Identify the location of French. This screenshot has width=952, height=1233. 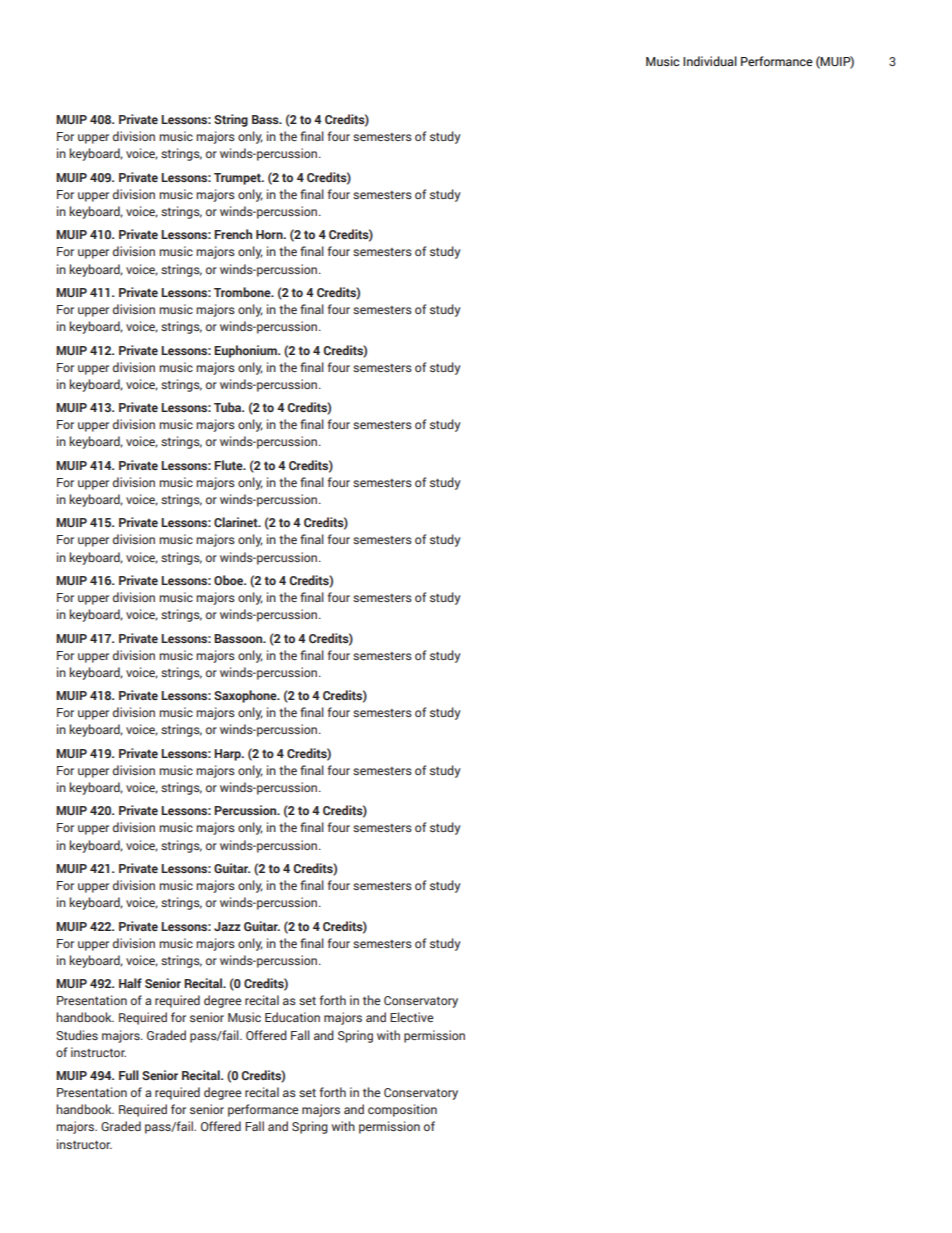
(233, 234).
